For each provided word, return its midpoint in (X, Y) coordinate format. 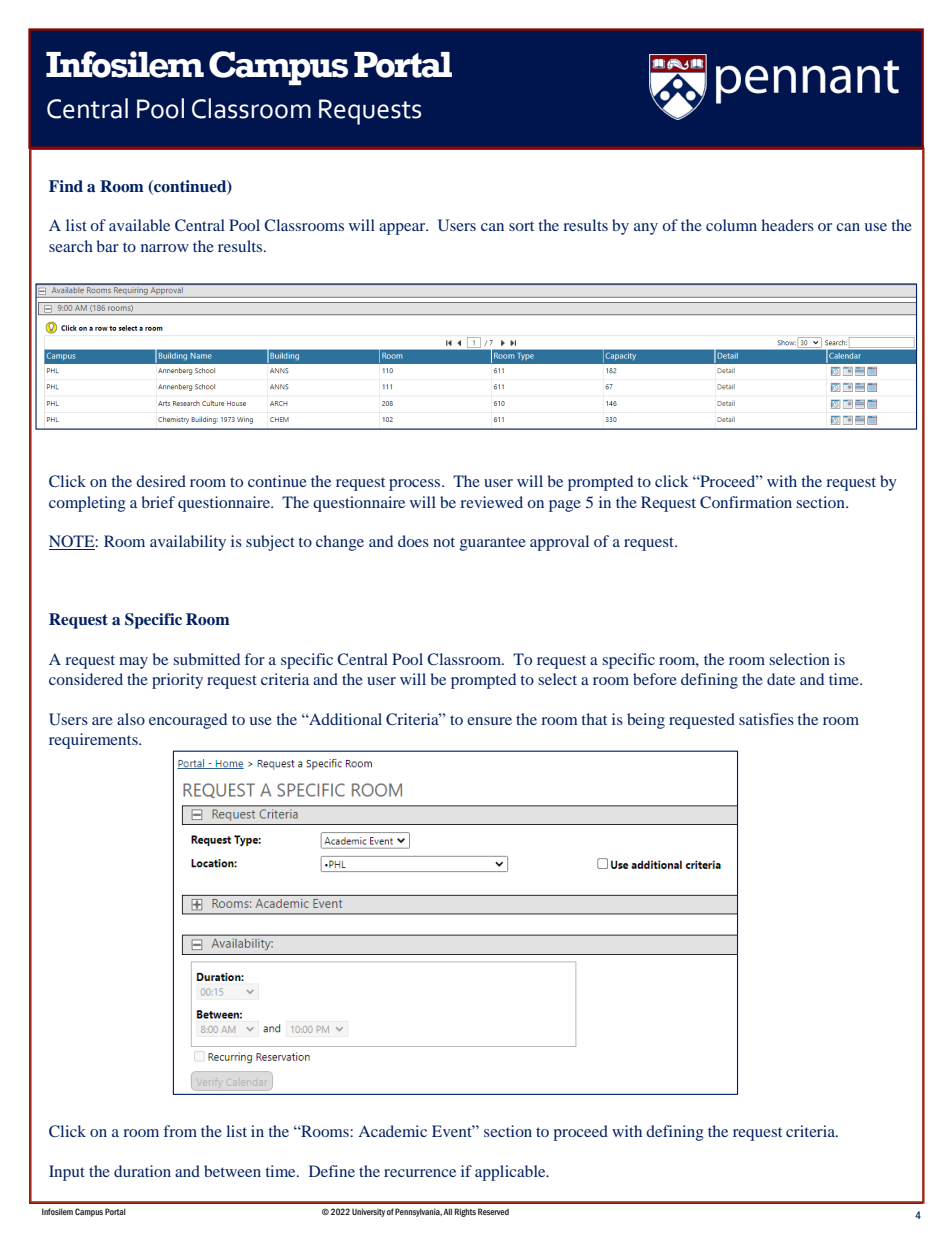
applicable (511, 1173)
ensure (489, 721)
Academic (392, 1131)
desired (161, 481)
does (413, 541)
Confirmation (746, 502)
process (416, 485)
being (646, 721)
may (133, 663)
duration (142, 1171)
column (731, 225)
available (139, 225)
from (180, 1131)
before (655, 679)
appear (403, 229)
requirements (94, 741)
